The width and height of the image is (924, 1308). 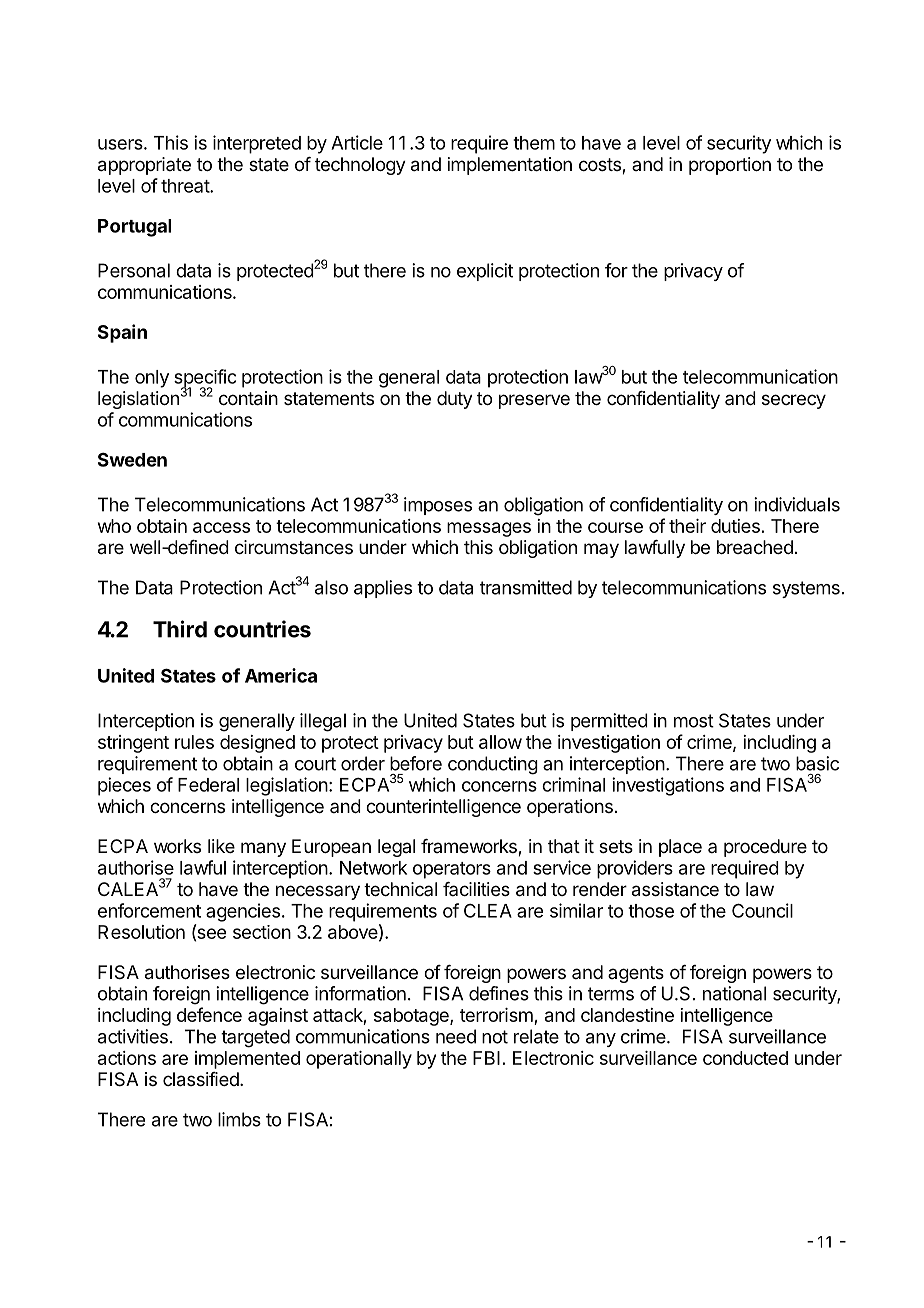 I want to click on classified, so click(x=201, y=1079).
